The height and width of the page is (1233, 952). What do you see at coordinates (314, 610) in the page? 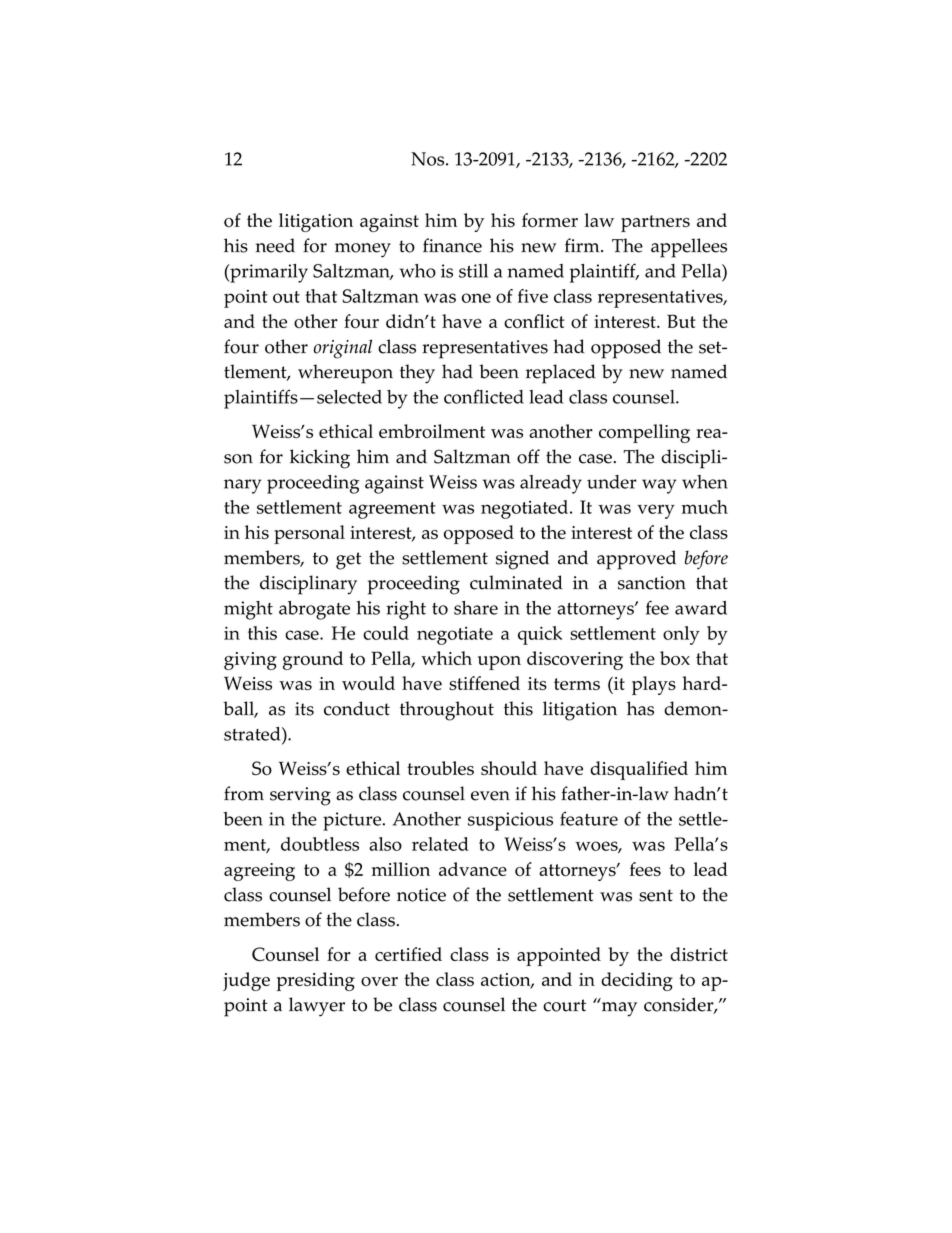
I see `abrogate` at bounding box center [314, 610].
